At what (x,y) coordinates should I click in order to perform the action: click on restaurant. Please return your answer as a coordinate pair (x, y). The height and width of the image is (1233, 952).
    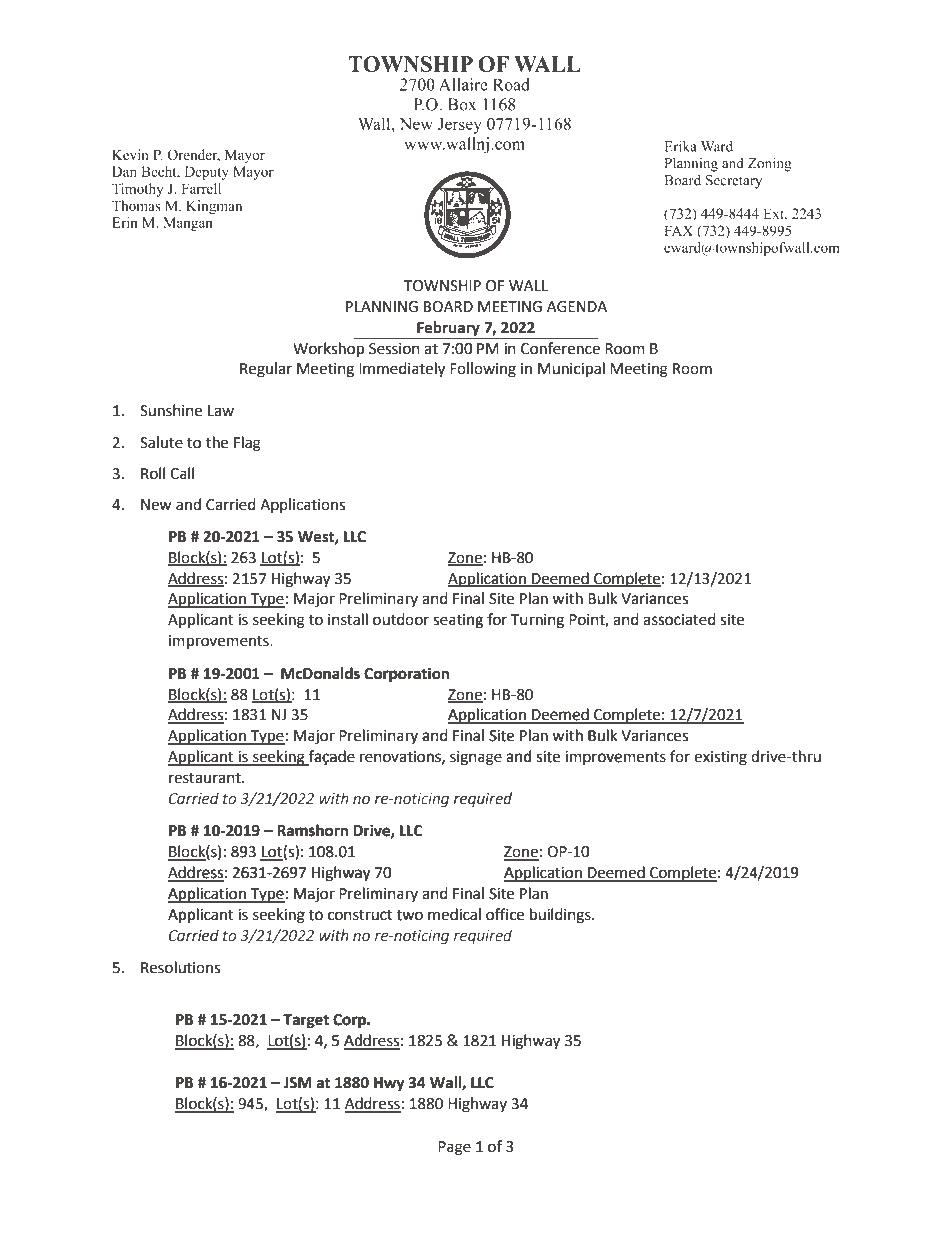
    Looking at the image, I should click on (206, 778).
